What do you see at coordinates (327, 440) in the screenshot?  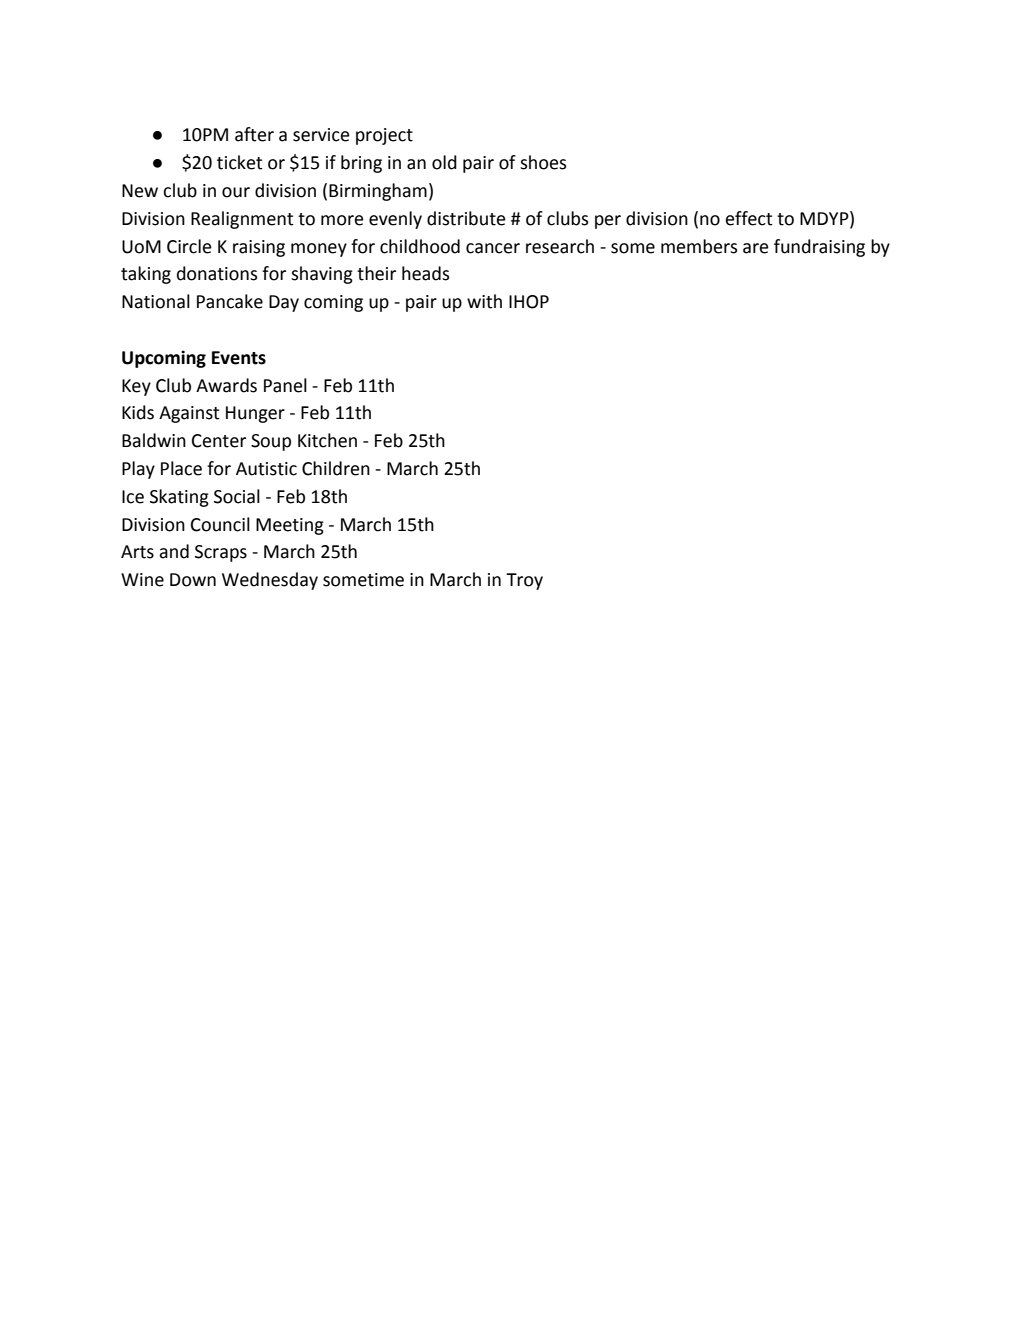 I see `Kitchen` at bounding box center [327, 440].
